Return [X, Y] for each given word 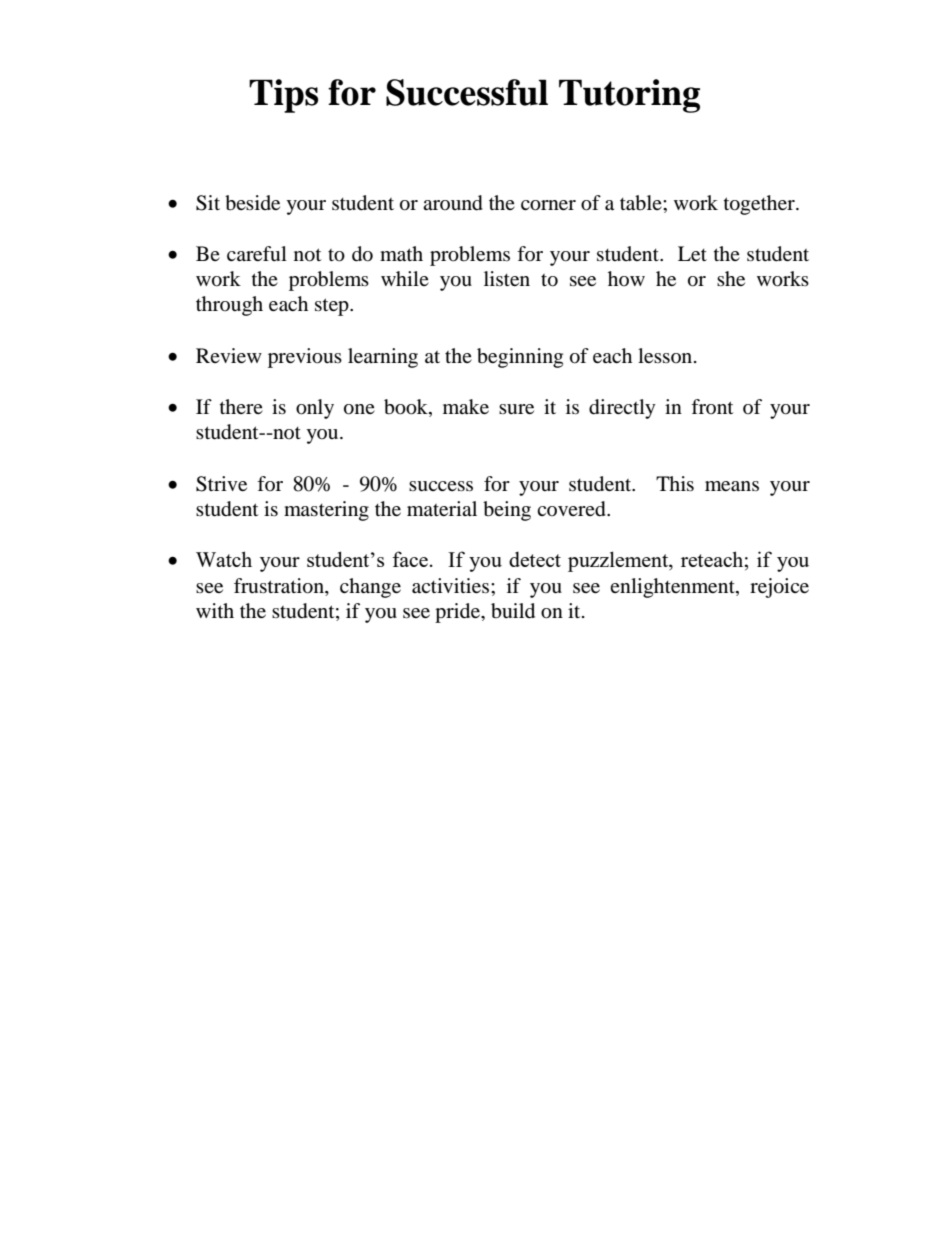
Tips [284, 96]
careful [257, 253]
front [712, 406]
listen [507, 278]
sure [516, 409]
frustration [280, 586]
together [760, 205]
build [513, 611]
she [731, 278]
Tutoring [629, 96]
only [315, 409]
